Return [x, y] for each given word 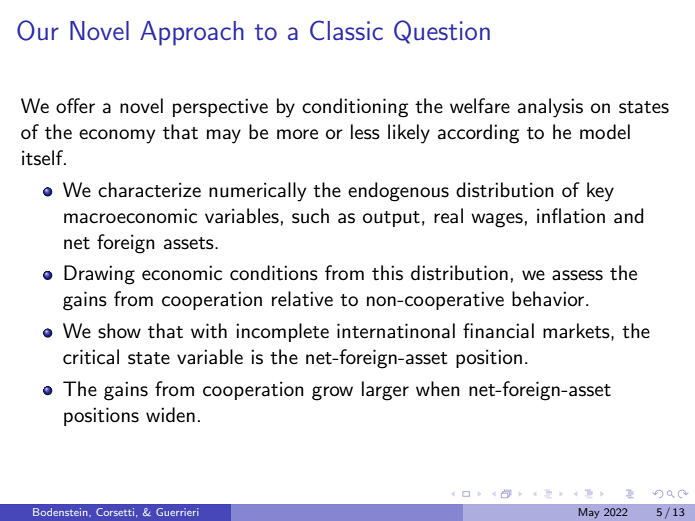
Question [442, 32]
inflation [571, 216]
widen [170, 414]
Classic [346, 30]
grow [332, 393]
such [310, 216]
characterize [149, 190]
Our [38, 30]
